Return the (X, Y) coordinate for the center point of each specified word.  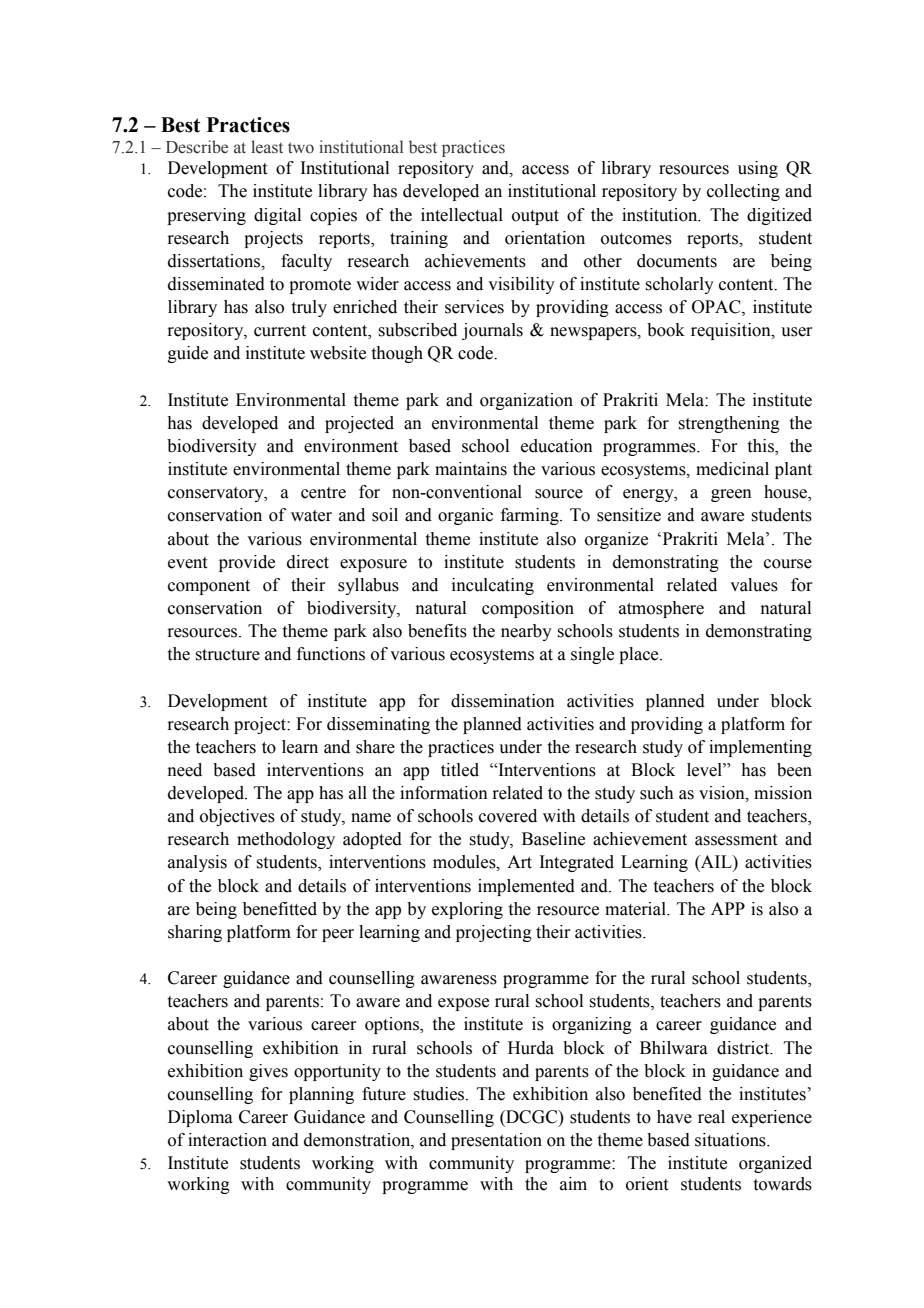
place (640, 655)
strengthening (729, 424)
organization (526, 401)
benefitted (280, 909)
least (267, 147)
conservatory (217, 494)
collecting (743, 192)
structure (227, 655)
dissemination (503, 701)
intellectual (462, 215)
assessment (736, 840)
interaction (227, 1140)
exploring (467, 910)
